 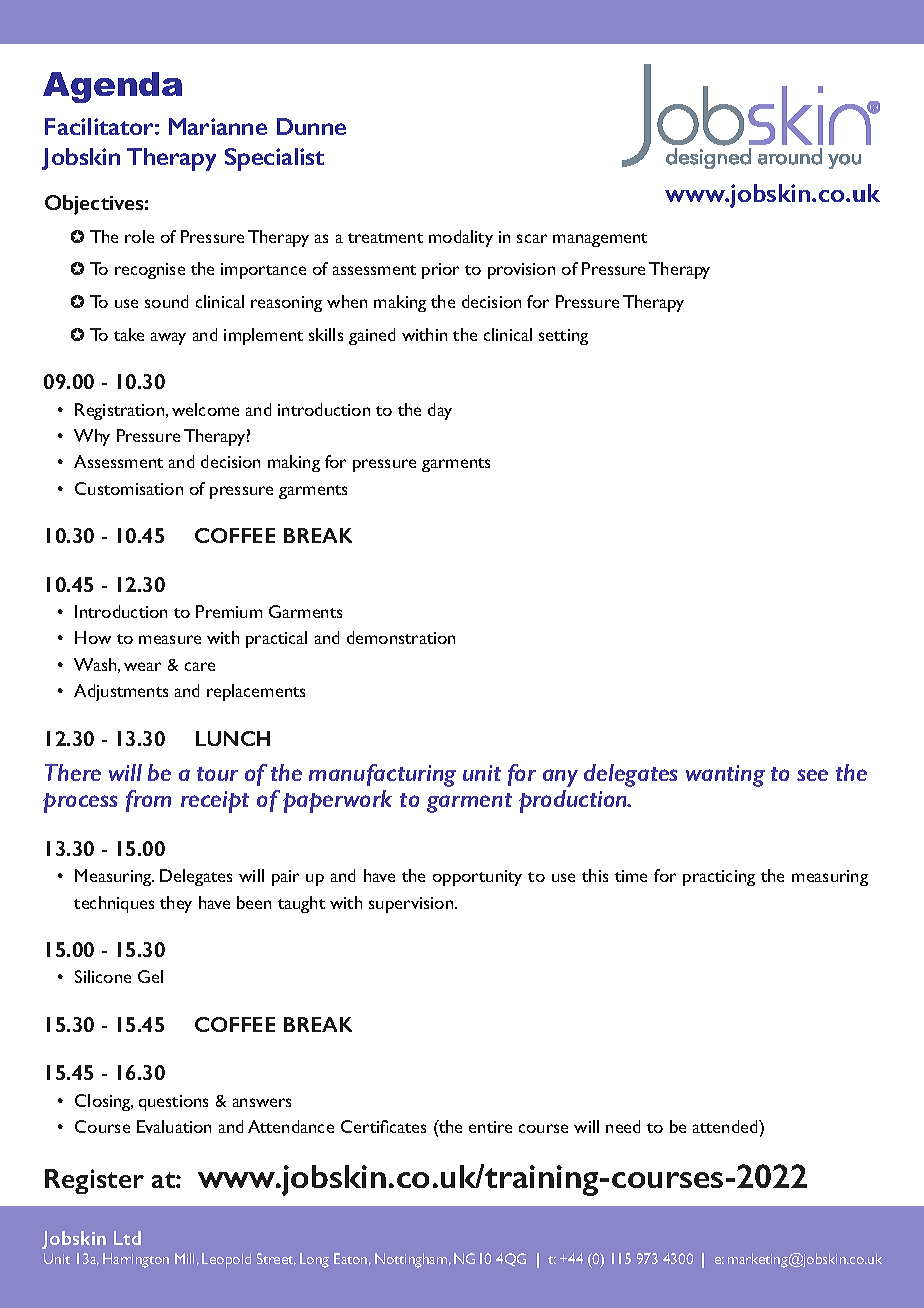 I want to click on practicing, so click(x=719, y=878).
